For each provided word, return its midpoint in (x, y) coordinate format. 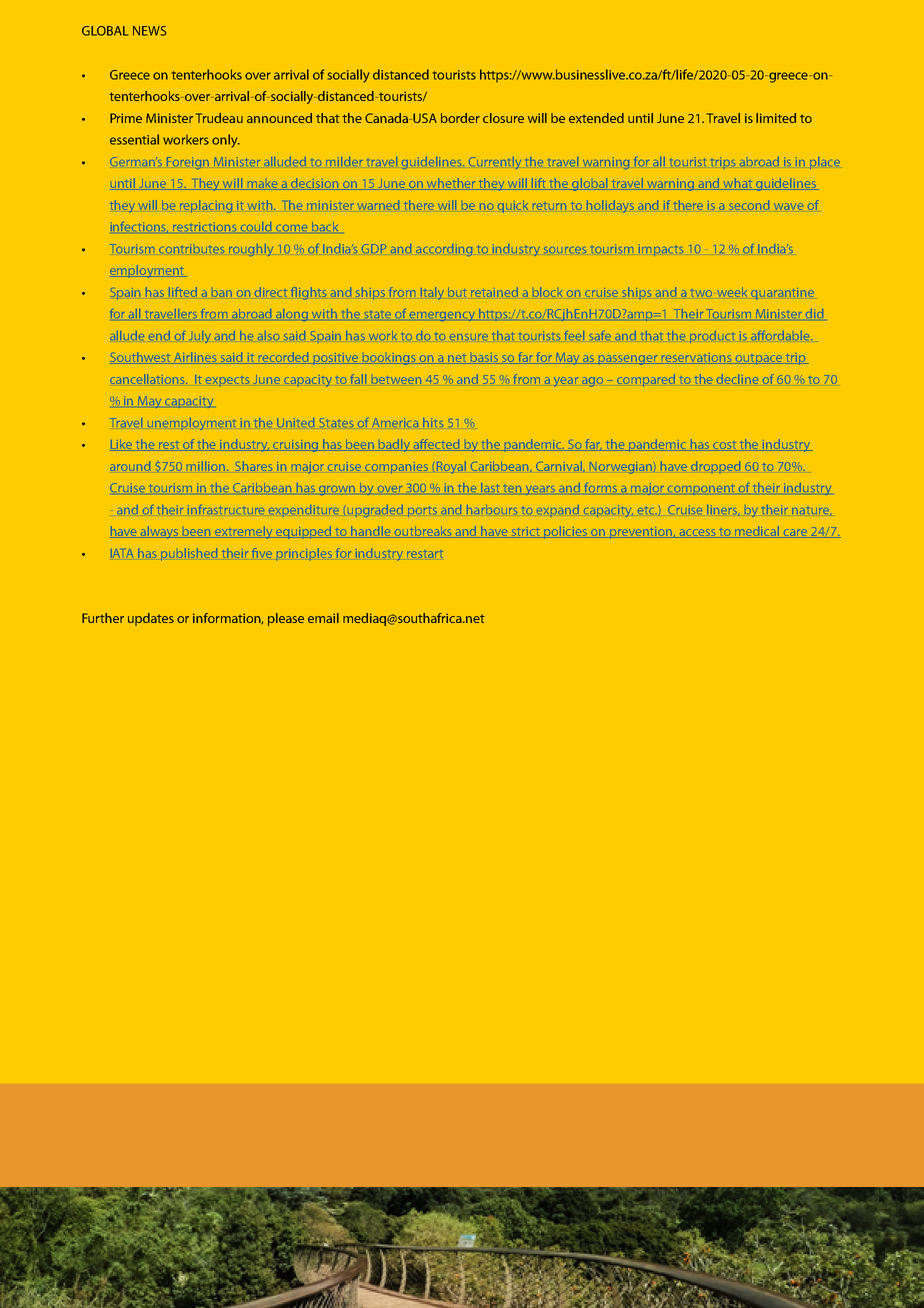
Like (122, 445)
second (749, 205)
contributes (191, 248)
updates (151, 619)
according (444, 250)
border (460, 118)
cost (725, 446)
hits (433, 422)
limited (776, 118)
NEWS (150, 31)
